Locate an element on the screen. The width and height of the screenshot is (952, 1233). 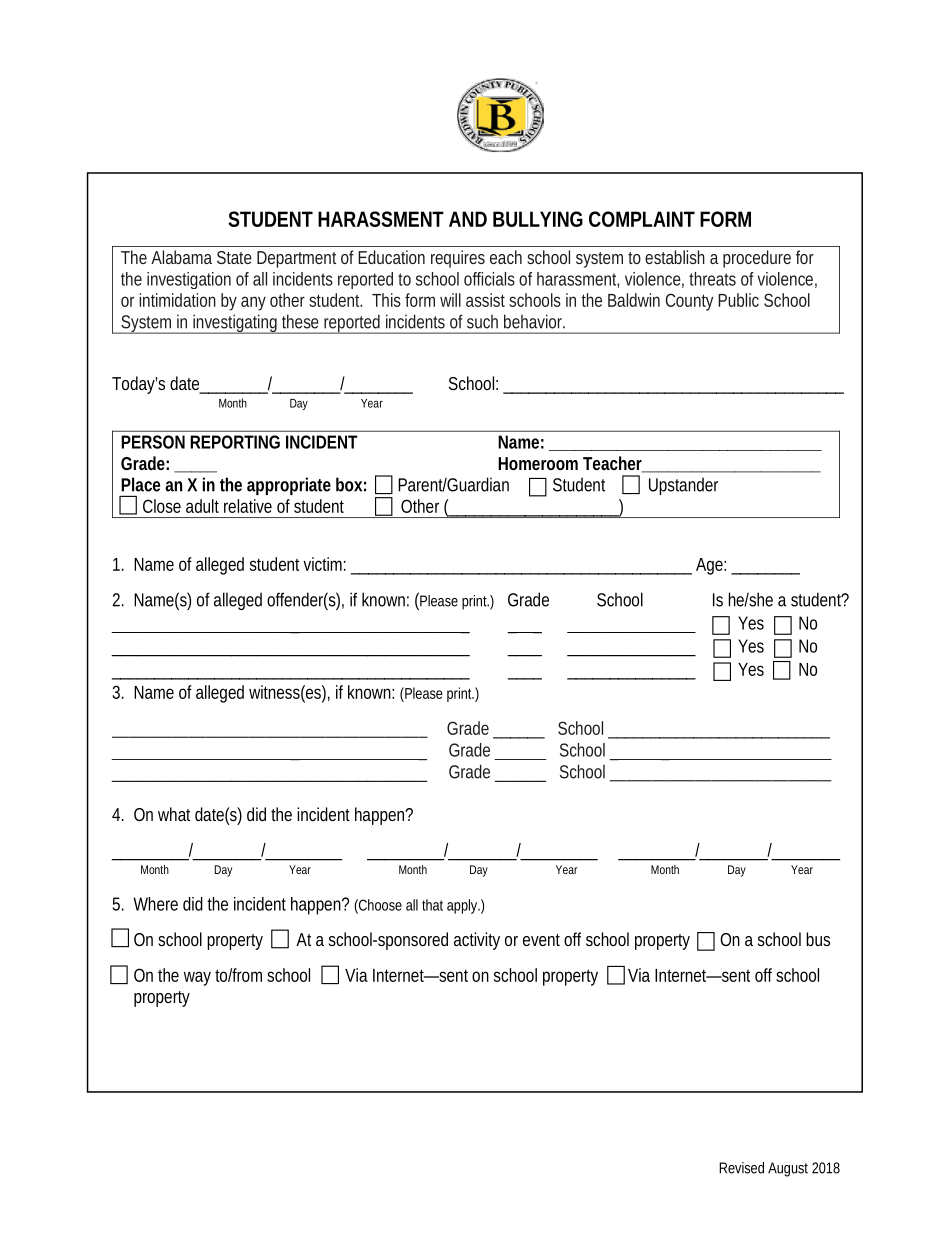
August is located at coordinates (788, 1169).
